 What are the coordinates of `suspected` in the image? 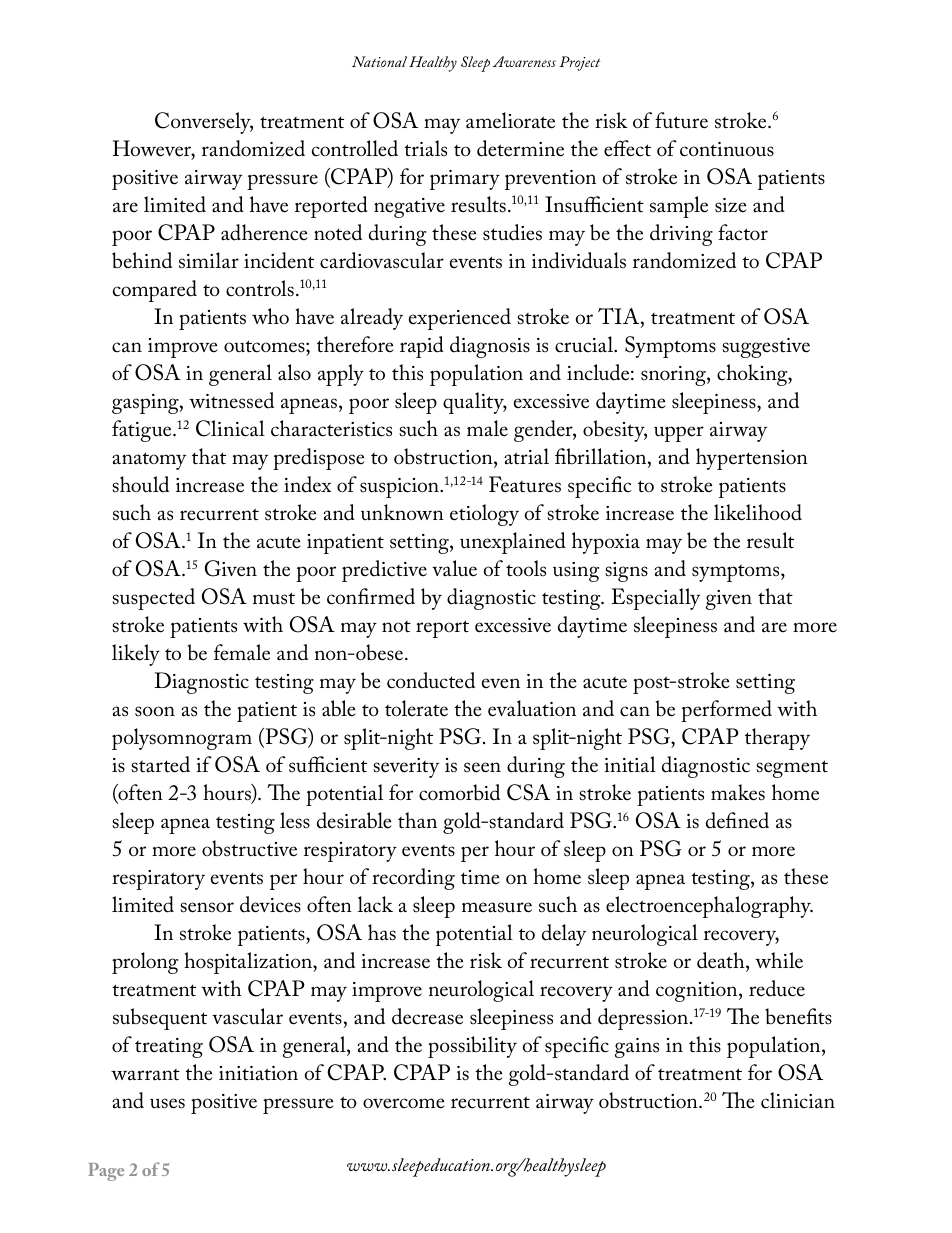 It's located at (153, 599).
